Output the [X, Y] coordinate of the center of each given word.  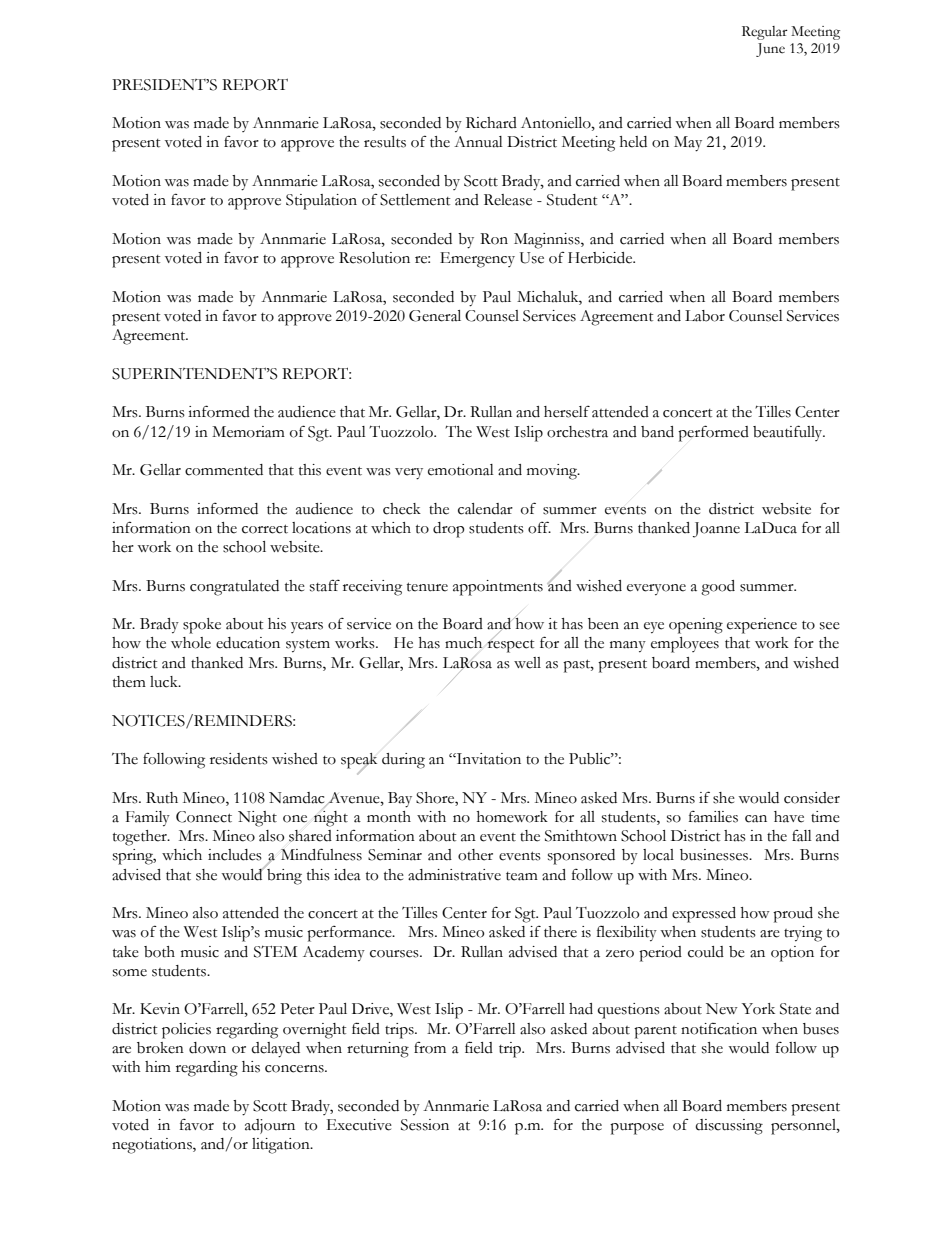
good [718, 588]
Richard [491, 123]
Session [425, 1125]
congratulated [234, 588]
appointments [498, 588]
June [770, 50]
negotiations [153, 1146]
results [385, 142]
